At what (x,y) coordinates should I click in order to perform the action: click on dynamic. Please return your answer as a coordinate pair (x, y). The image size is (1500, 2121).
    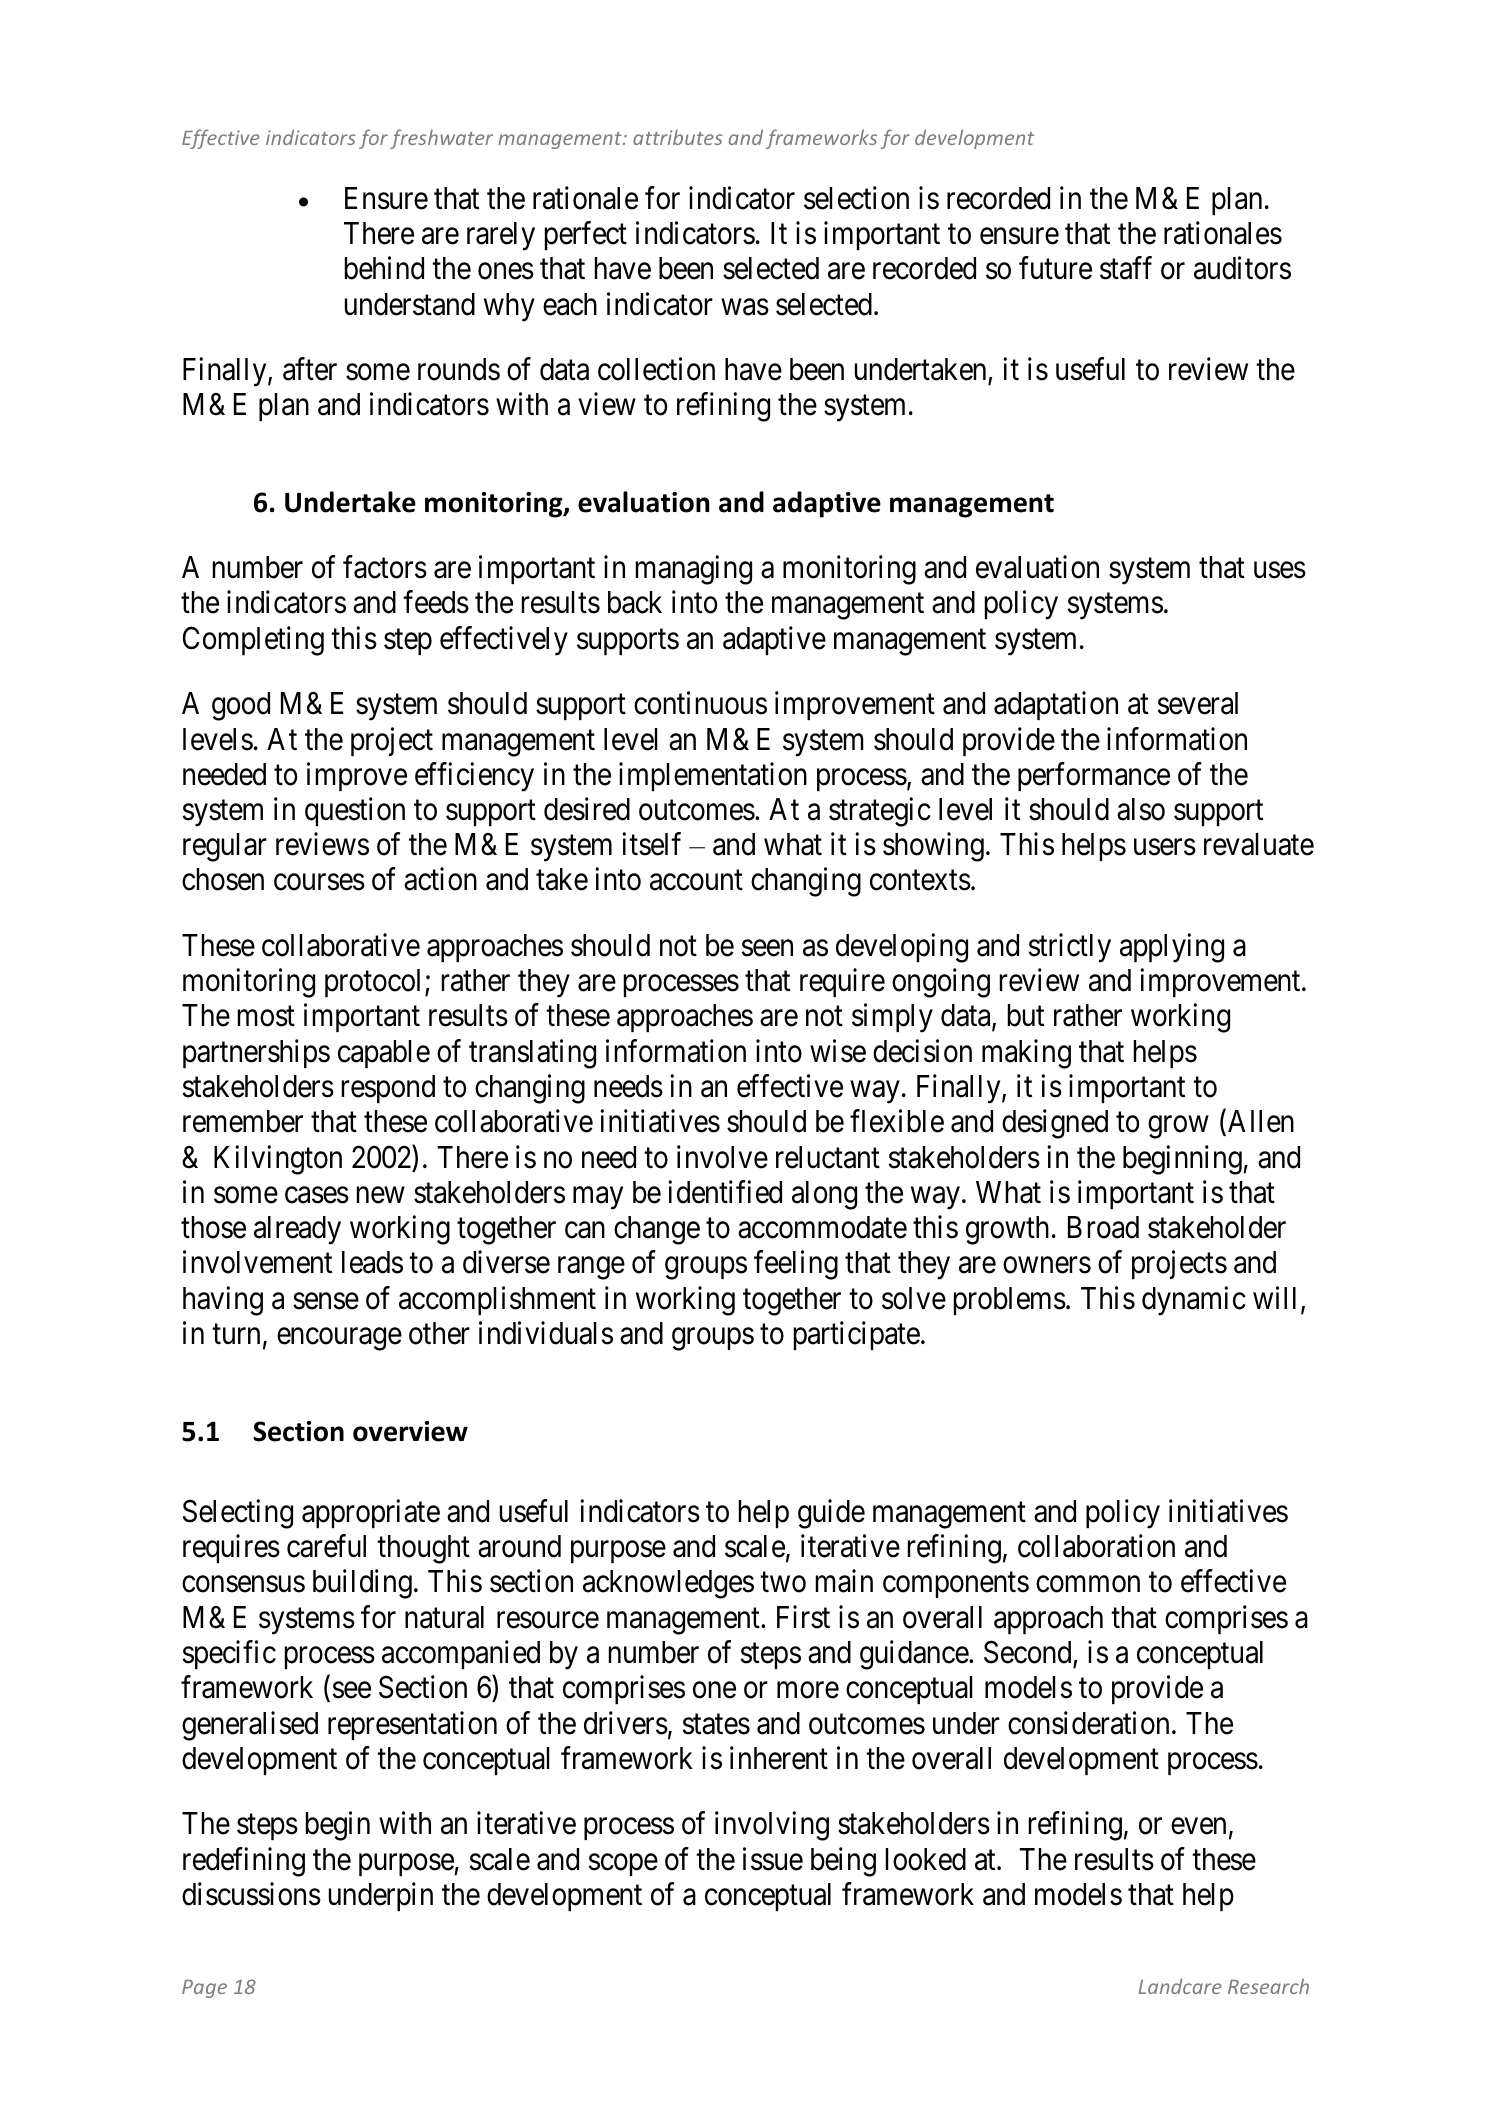
    Looking at the image, I should click on (1194, 1301).
